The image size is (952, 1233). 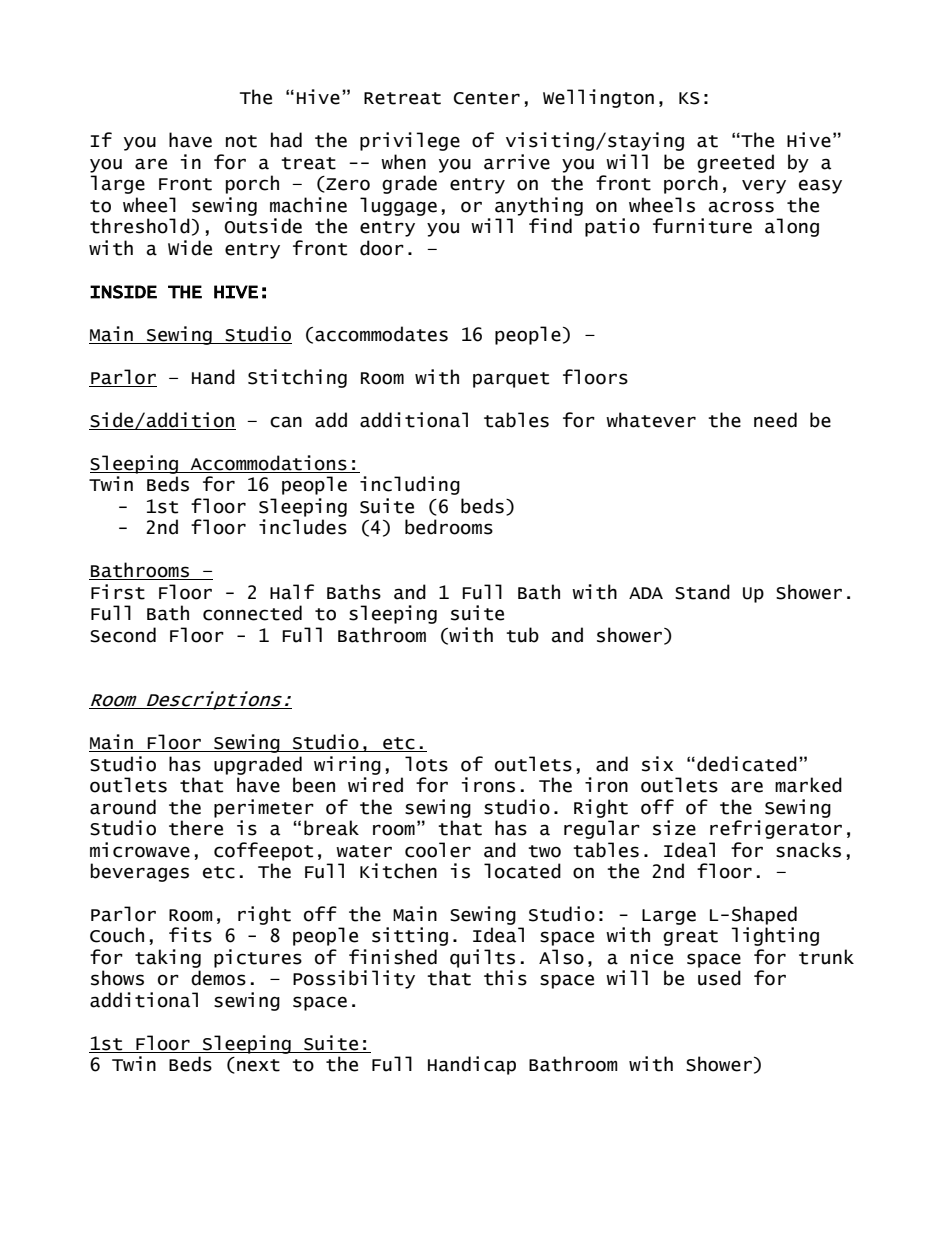 What do you see at coordinates (252, 613) in the image?
I see `connected` at bounding box center [252, 613].
